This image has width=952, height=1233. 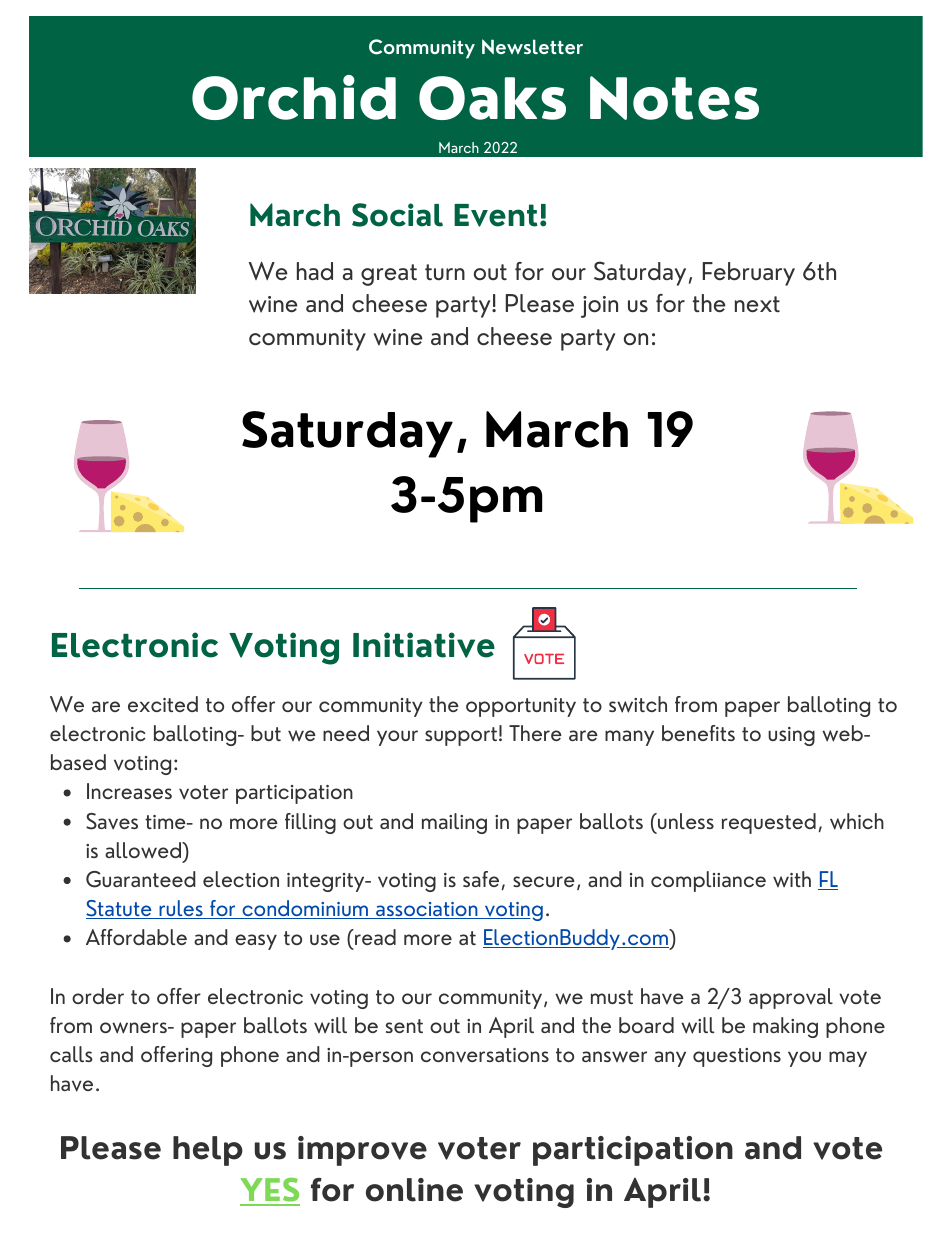 I want to click on using, so click(x=791, y=736).
